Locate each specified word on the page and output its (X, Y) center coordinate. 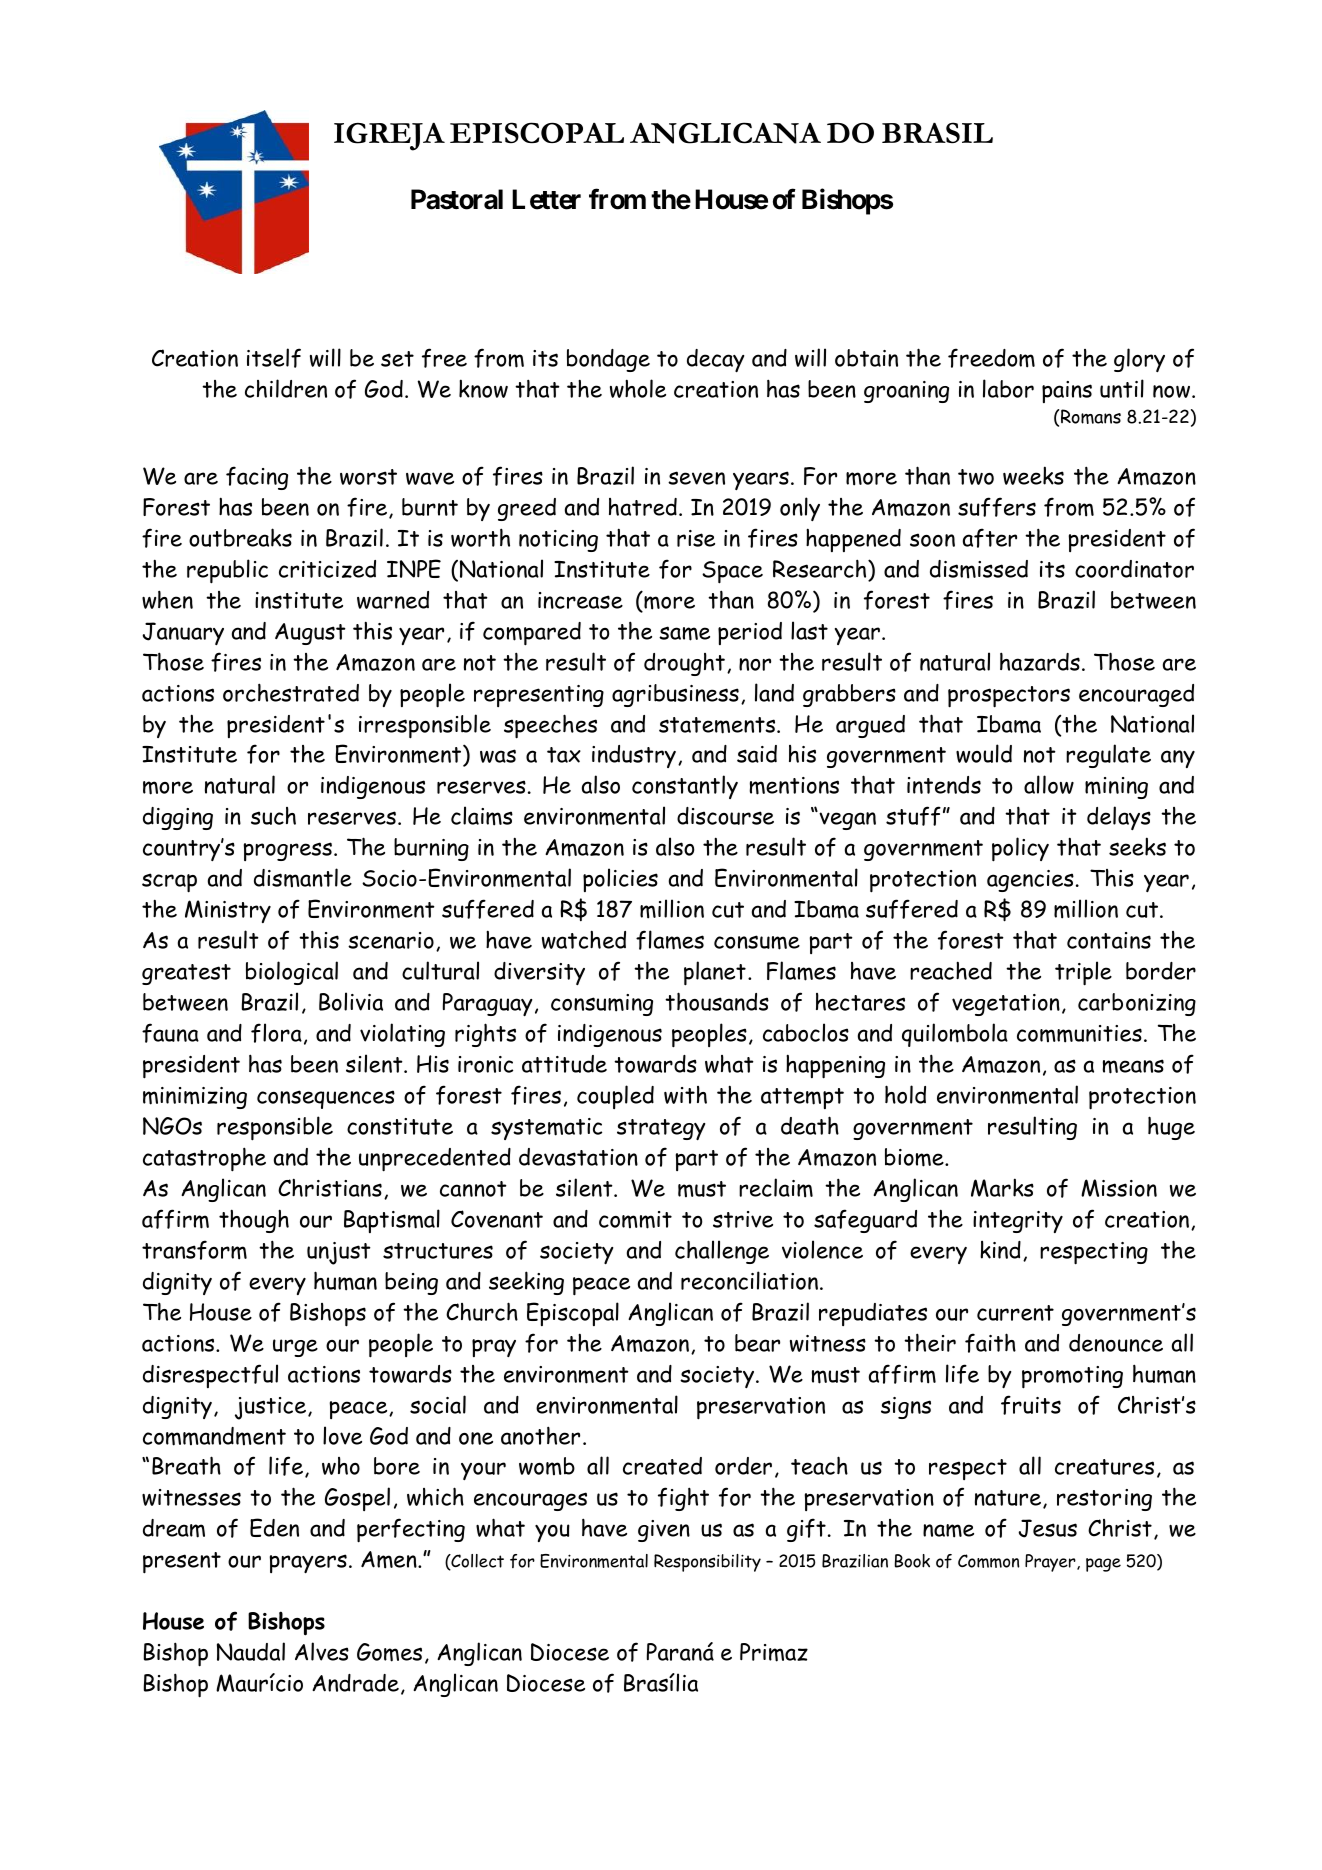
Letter (546, 199)
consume (757, 942)
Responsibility (707, 1563)
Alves (322, 1651)
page (1103, 1565)
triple (1083, 973)
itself (274, 358)
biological (292, 973)
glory (1139, 360)
